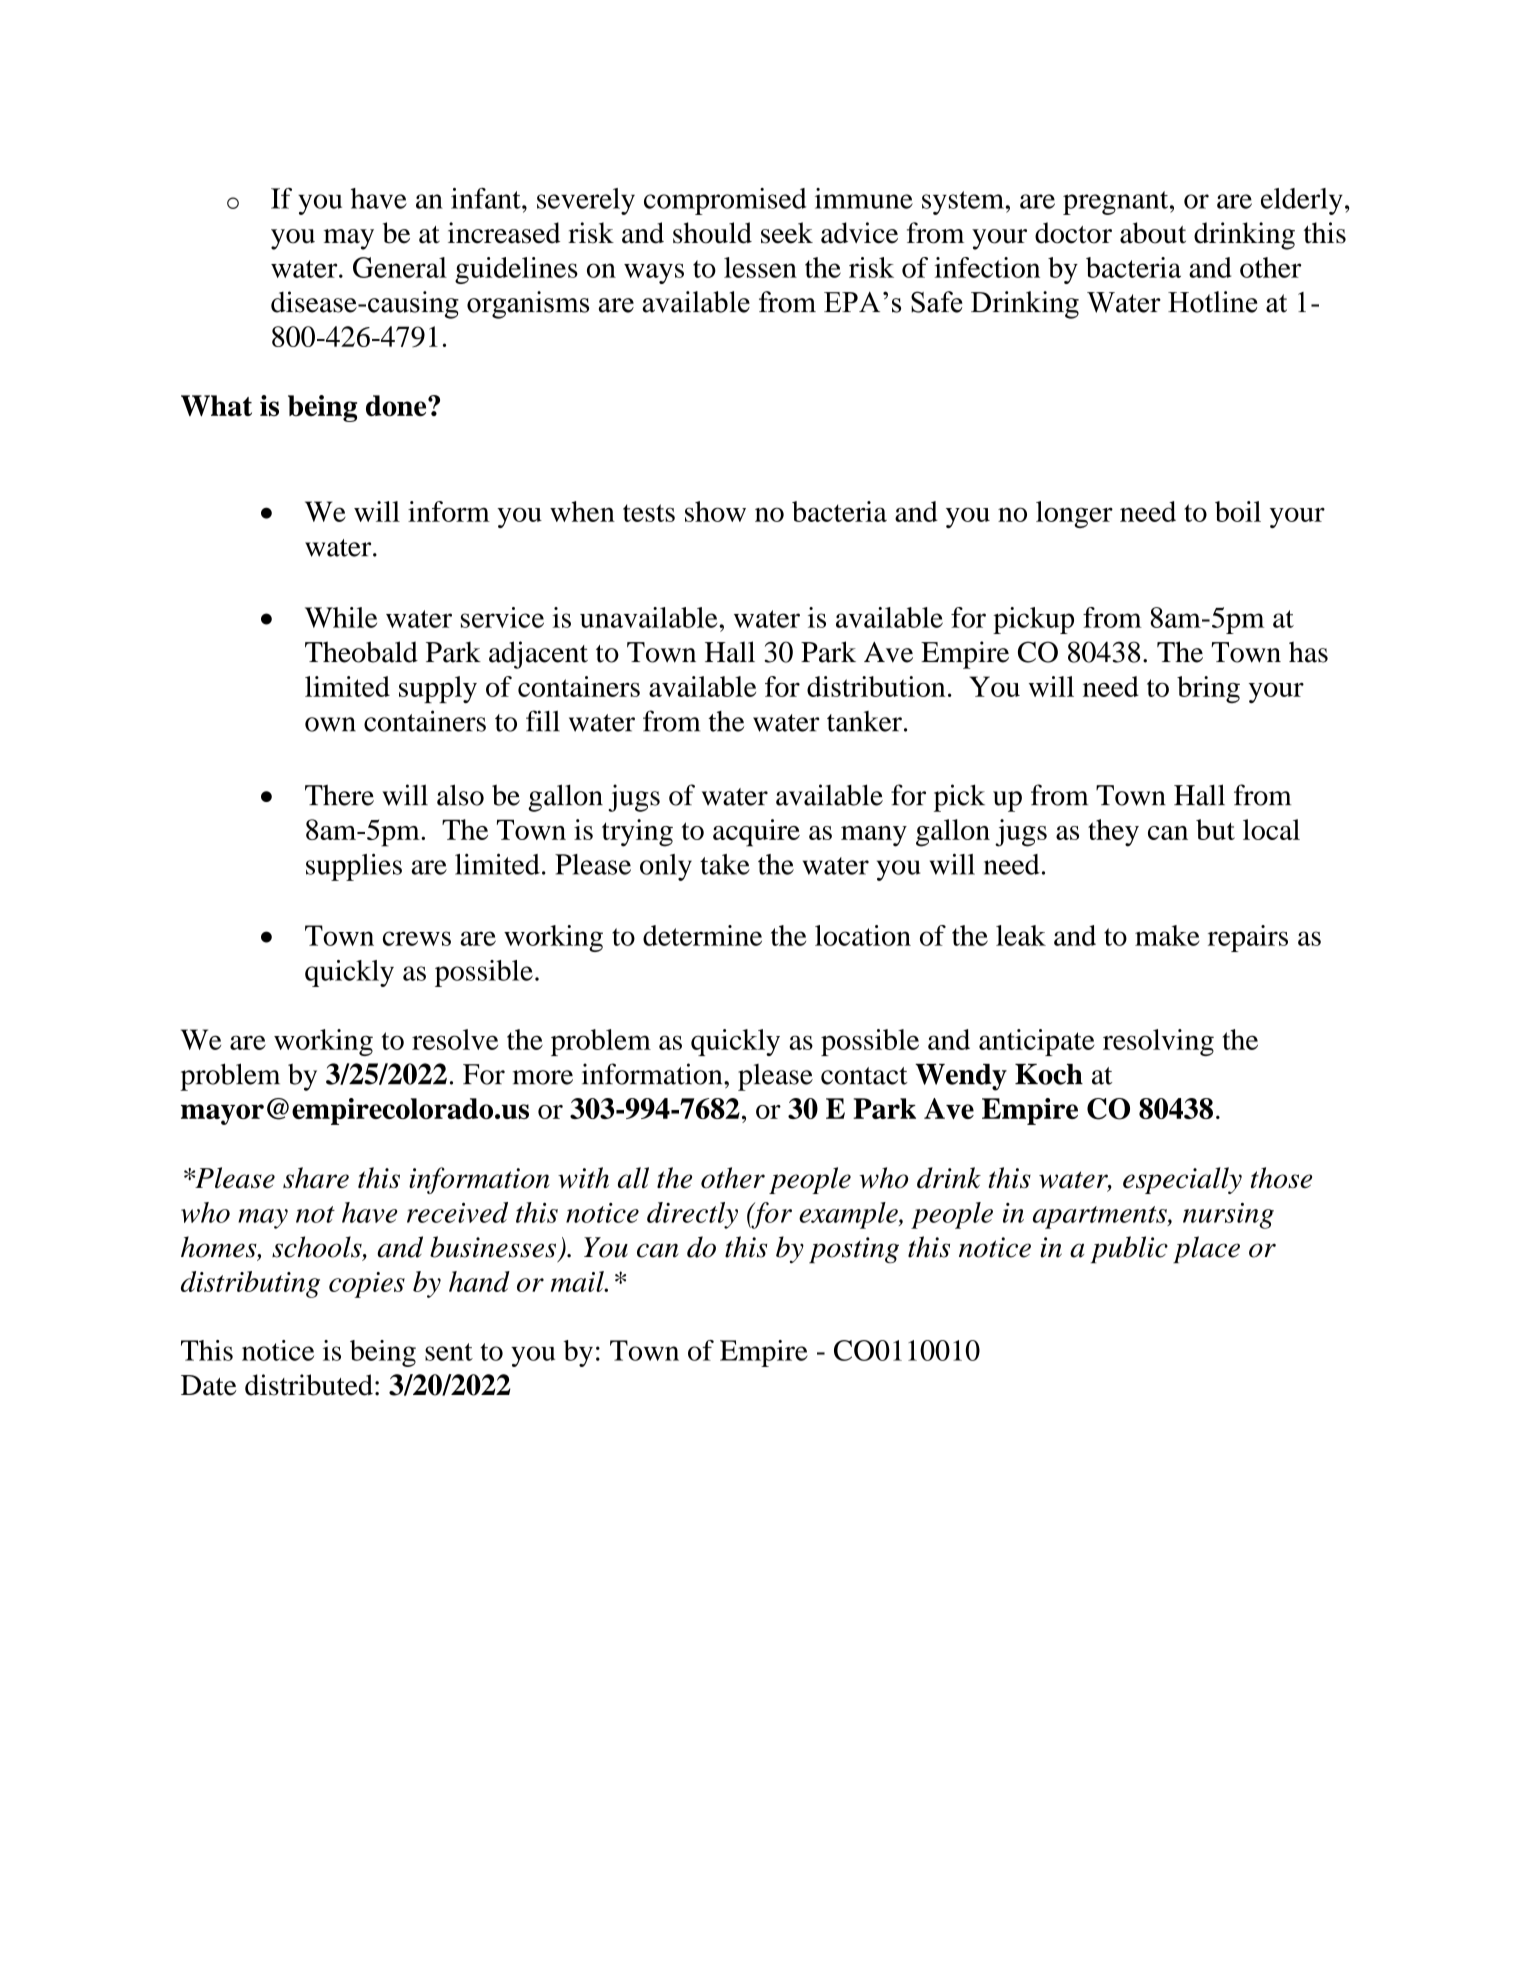 The height and width of the screenshot is (1984, 1533). I want to click on they, so click(1113, 833).
